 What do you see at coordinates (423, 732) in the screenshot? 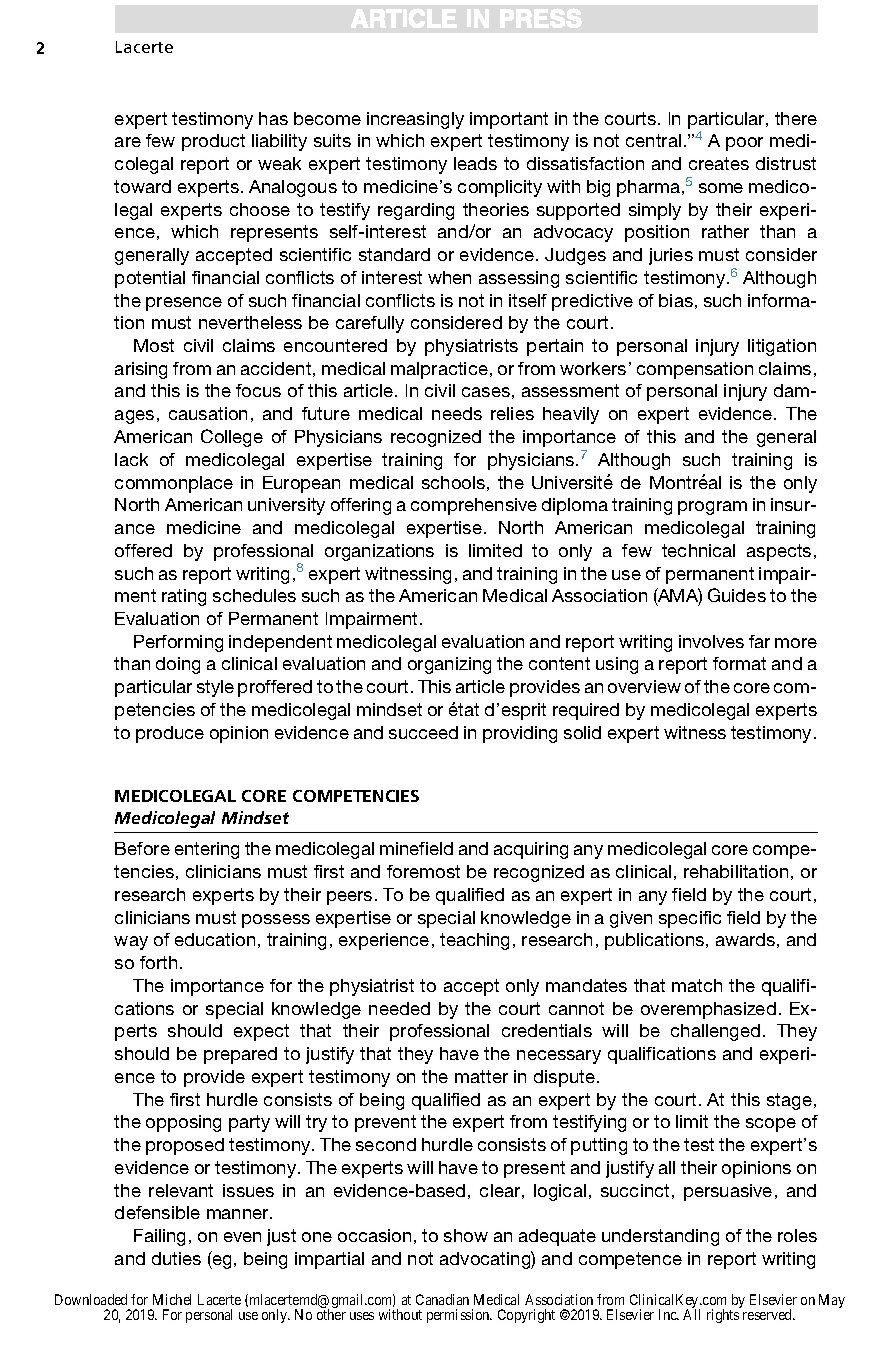
I see `succeed` at bounding box center [423, 732].
